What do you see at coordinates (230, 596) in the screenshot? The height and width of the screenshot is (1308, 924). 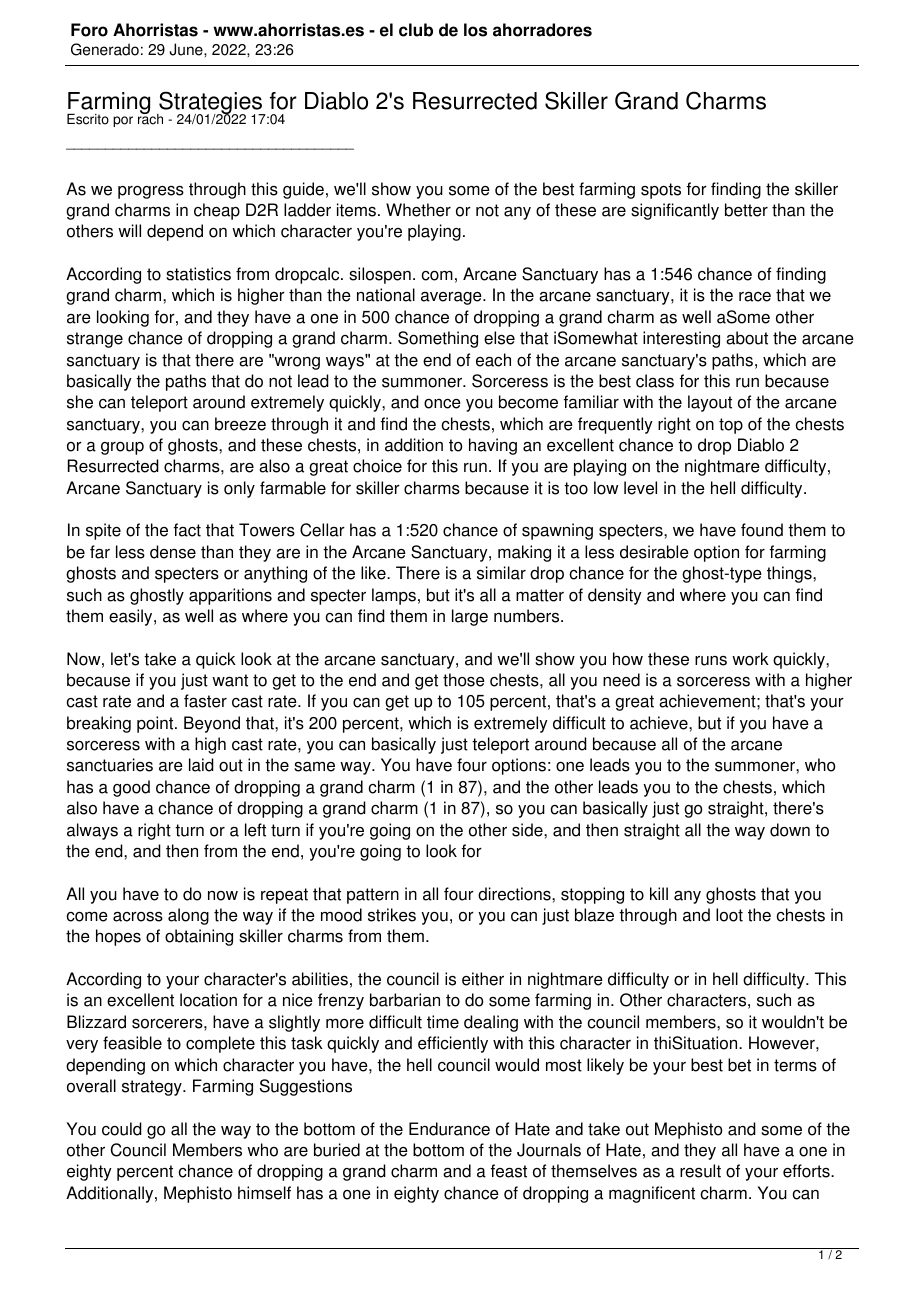 I see `apparitions` at bounding box center [230, 596].
